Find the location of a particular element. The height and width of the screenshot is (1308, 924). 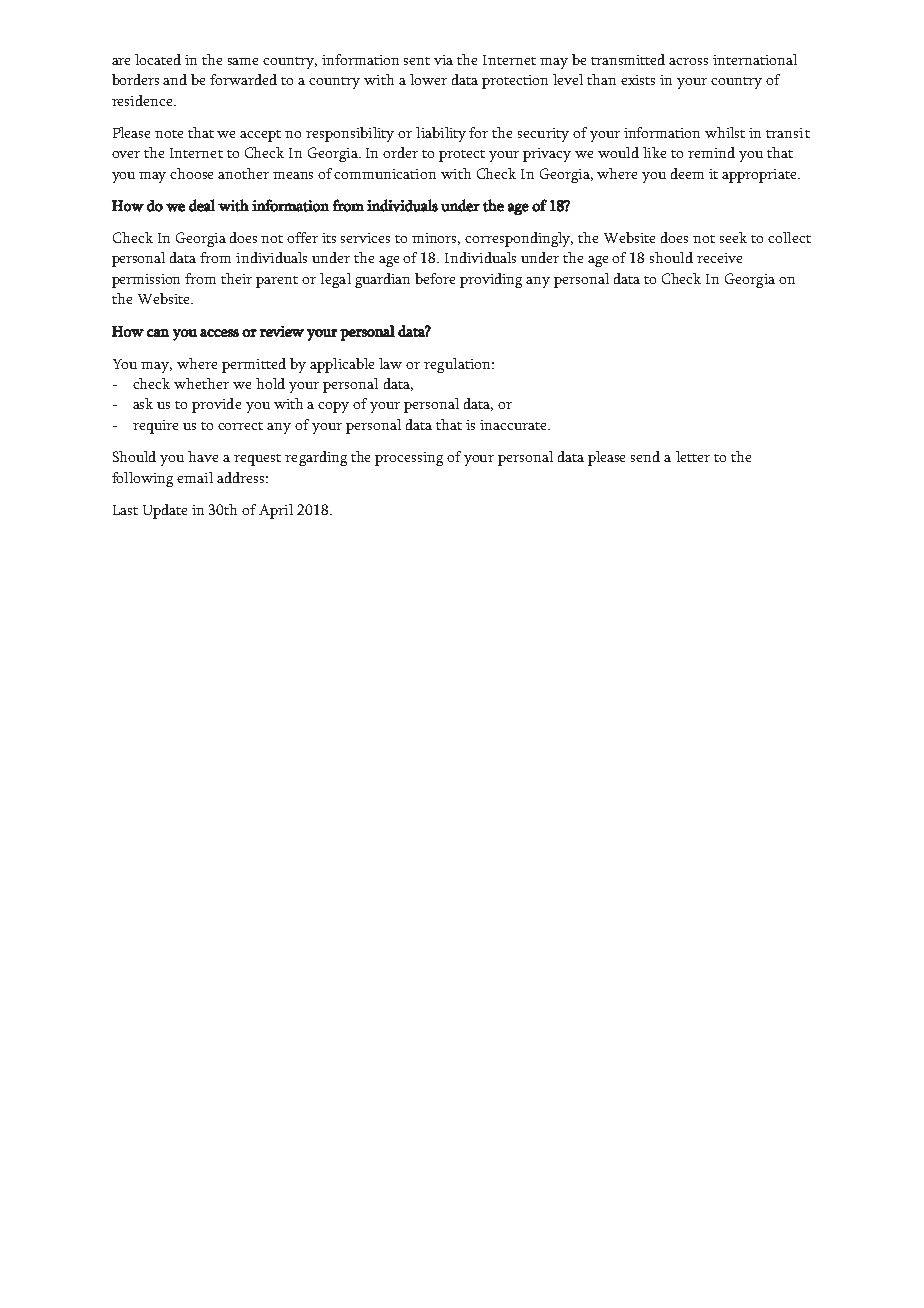

their is located at coordinates (236, 278).
